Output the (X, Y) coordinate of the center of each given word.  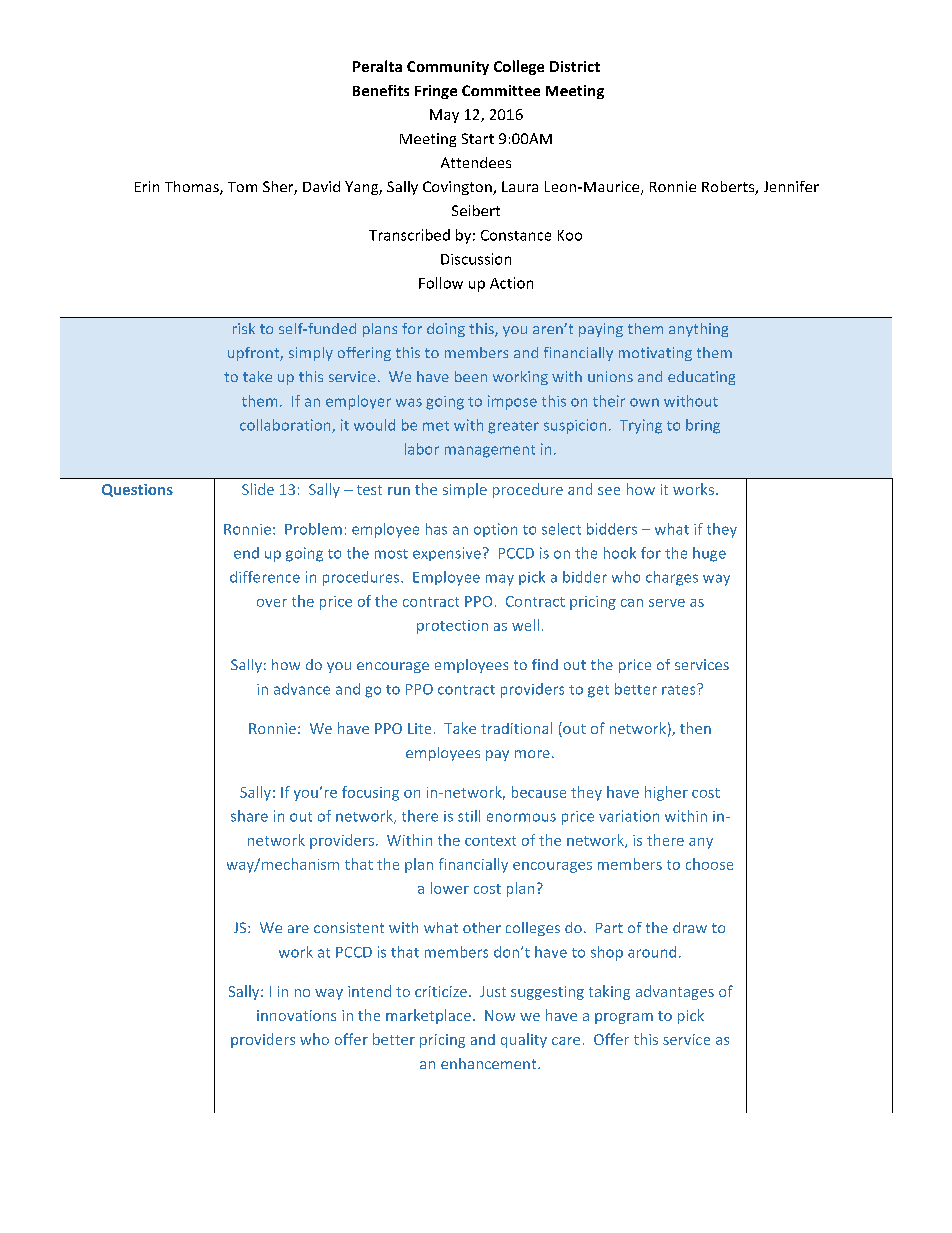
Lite (419, 728)
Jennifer (791, 186)
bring (703, 426)
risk (244, 328)
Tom (242, 187)
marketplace (428, 1016)
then (695, 728)
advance (302, 689)
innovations (296, 1015)
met (436, 426)
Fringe (436, 92)
